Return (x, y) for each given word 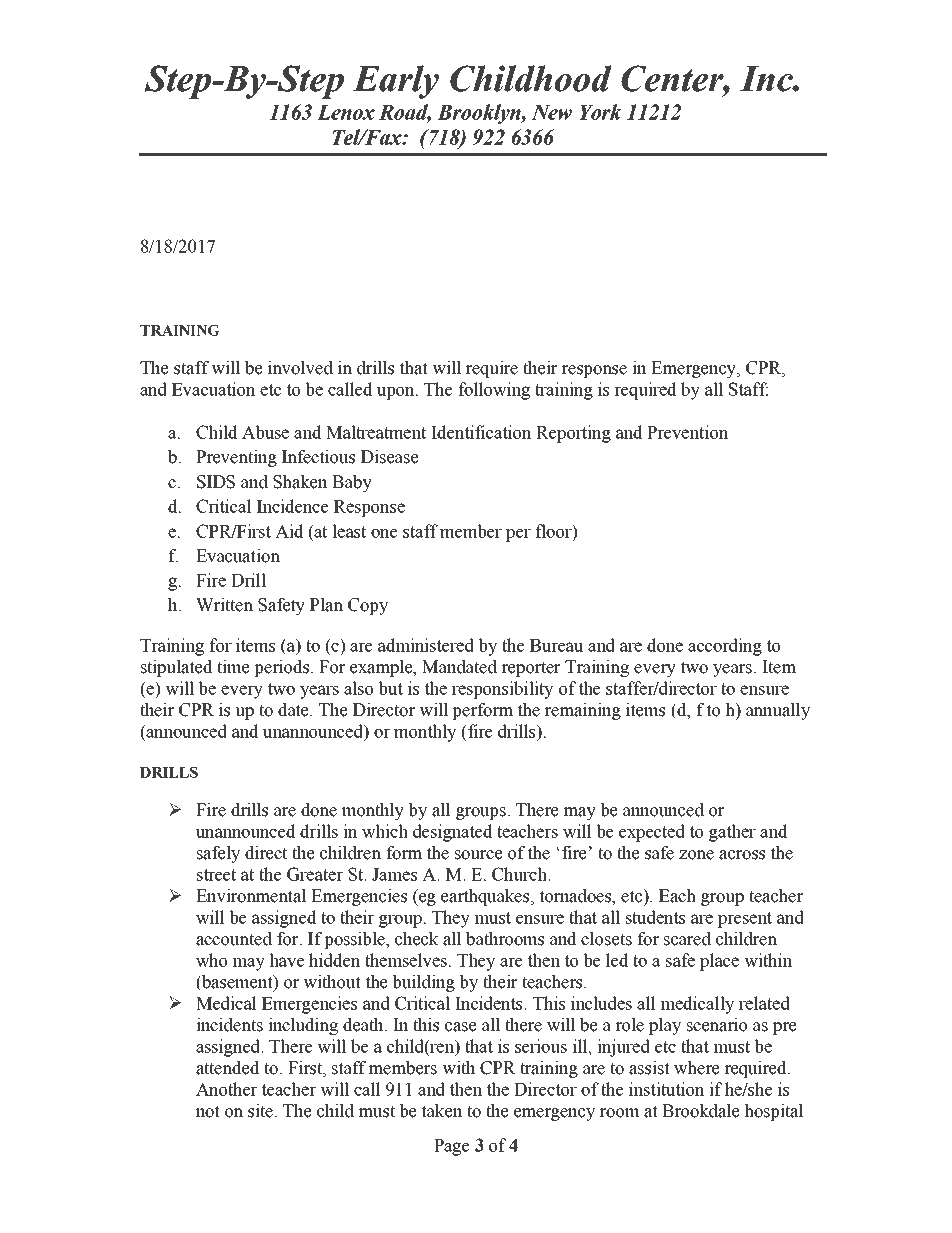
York (600, 112)
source (478, 855)
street (216, 875)
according (725, 647)
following (494, 391)
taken (442, 1111)
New (552, 112)
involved (300, 368)
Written (224, 605)
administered (426, 645)
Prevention (688, 432)
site (262, 1111)
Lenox (346, 112)
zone (696, 855)
